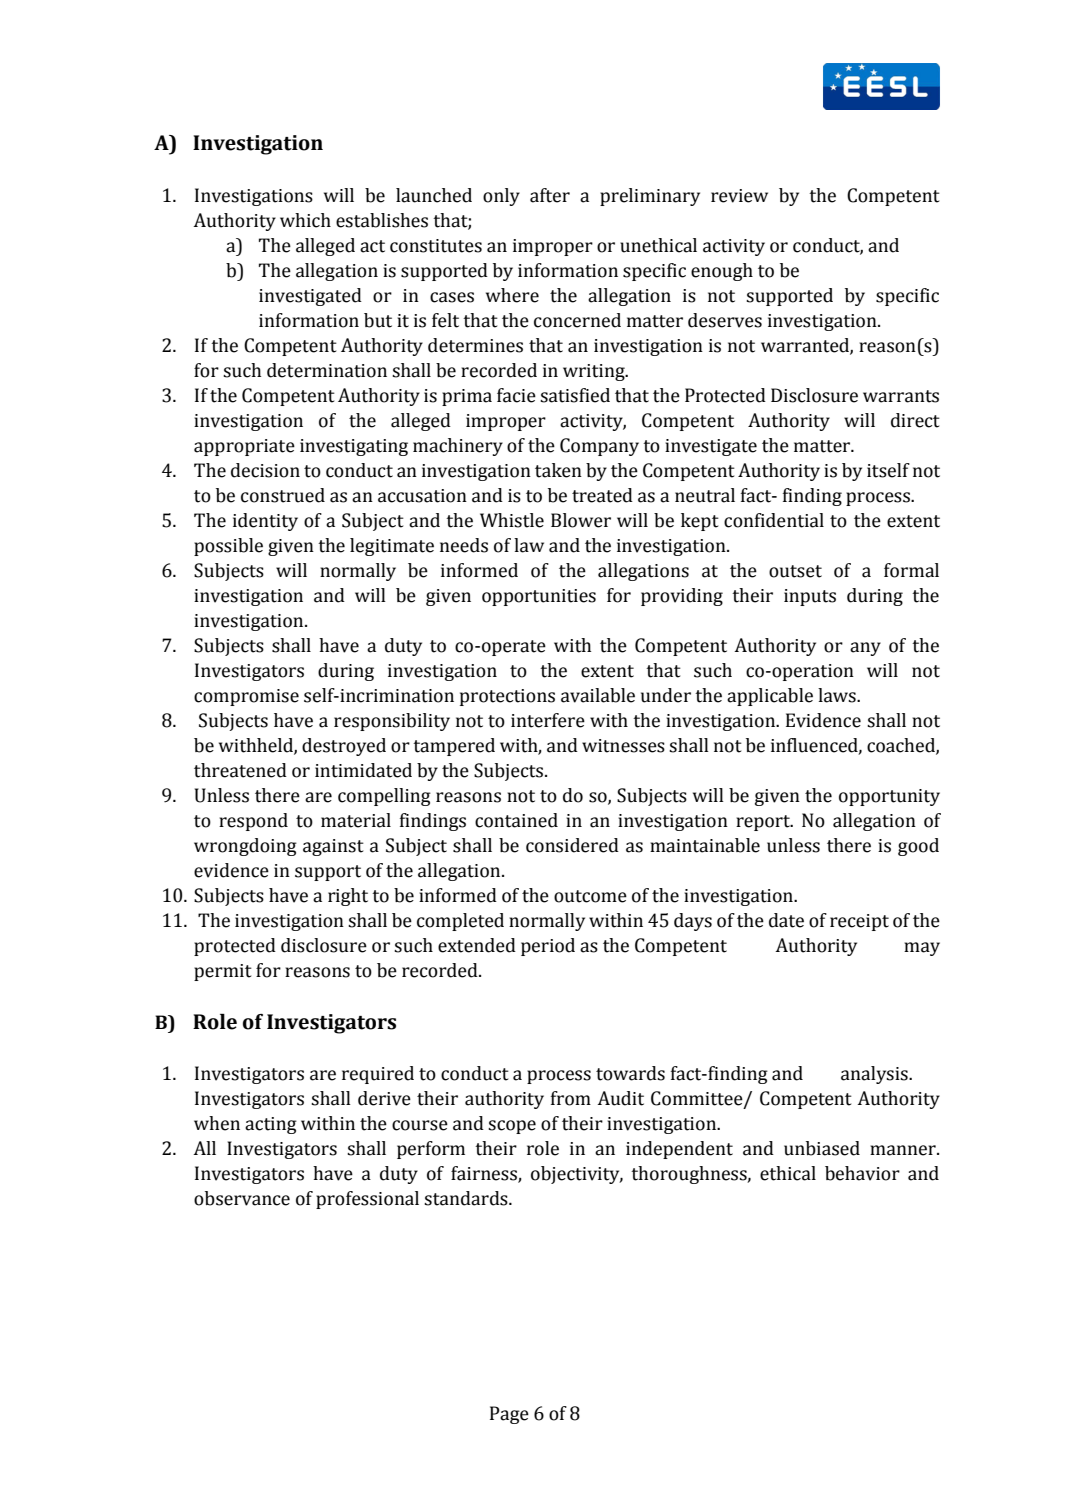 The image size is (1069, 1512). What do you see at coordinates (548, 947) in the image?
I see `period` at bounding box center [548, 947].
